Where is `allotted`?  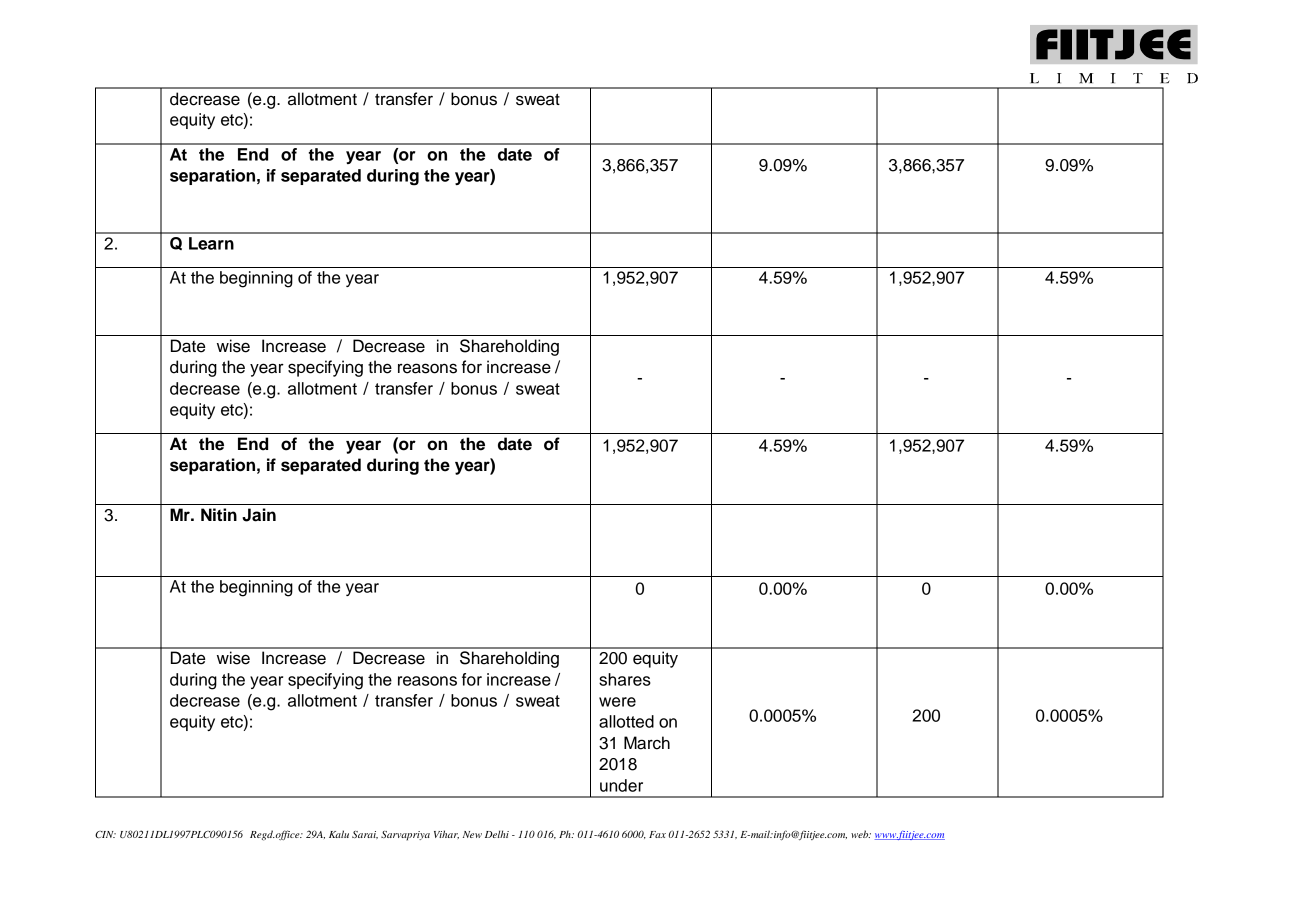 allotted is located at coordinates (626, 721).
